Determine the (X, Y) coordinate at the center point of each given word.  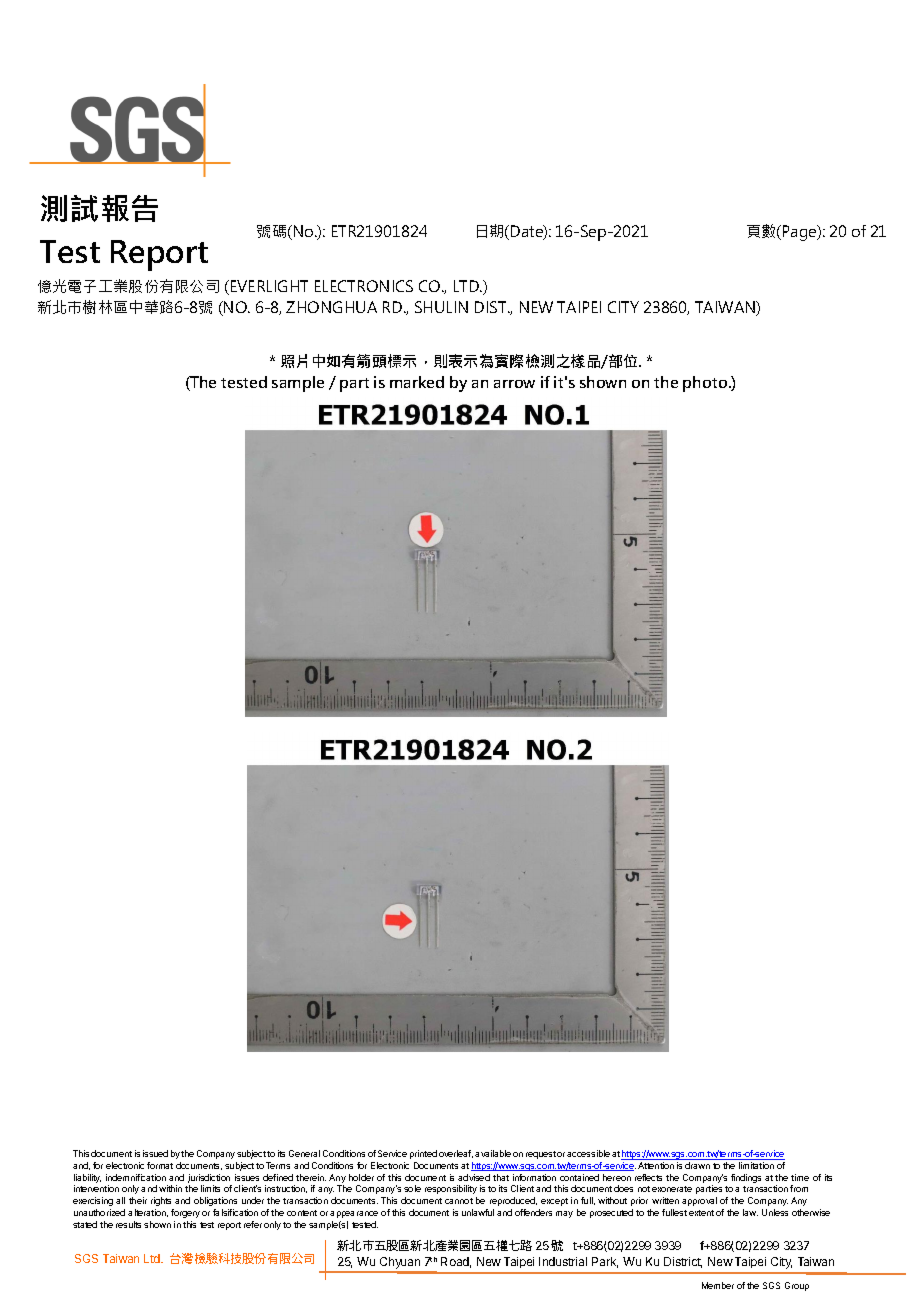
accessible (588, 1153)
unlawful (478, 1212)
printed (423, 1154)
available (493, 1153)
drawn (697, 1165)
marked (417, 382)
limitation (756, 1165)
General (304, 1153)
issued (155, 1153)
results (128, 1224)
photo (706, 384)
